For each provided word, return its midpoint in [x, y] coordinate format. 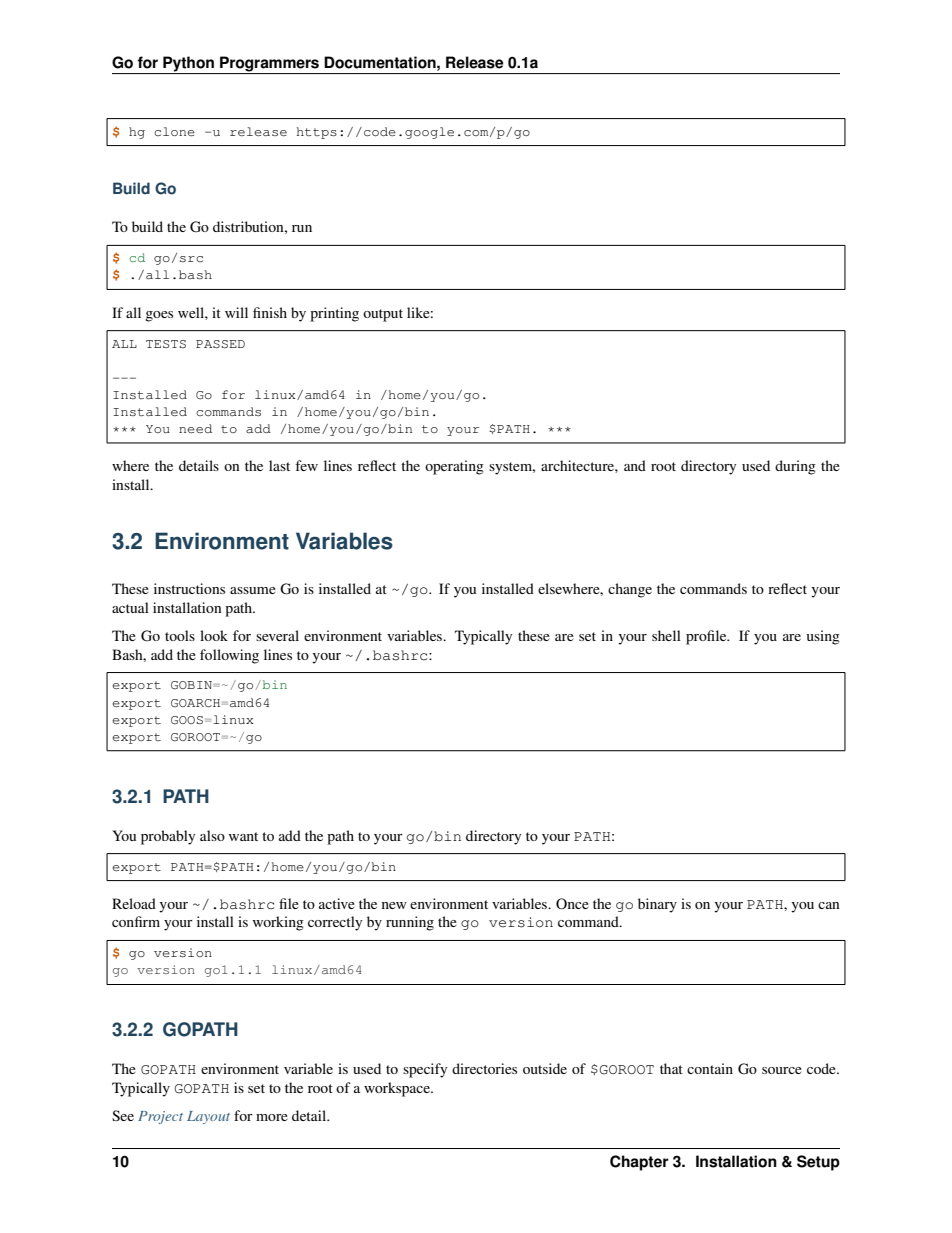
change [630, 590]
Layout [208, 1117]
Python [188, 65]
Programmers [269, 65]
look [214, 635]
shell [666, 635]
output [383, 315]
